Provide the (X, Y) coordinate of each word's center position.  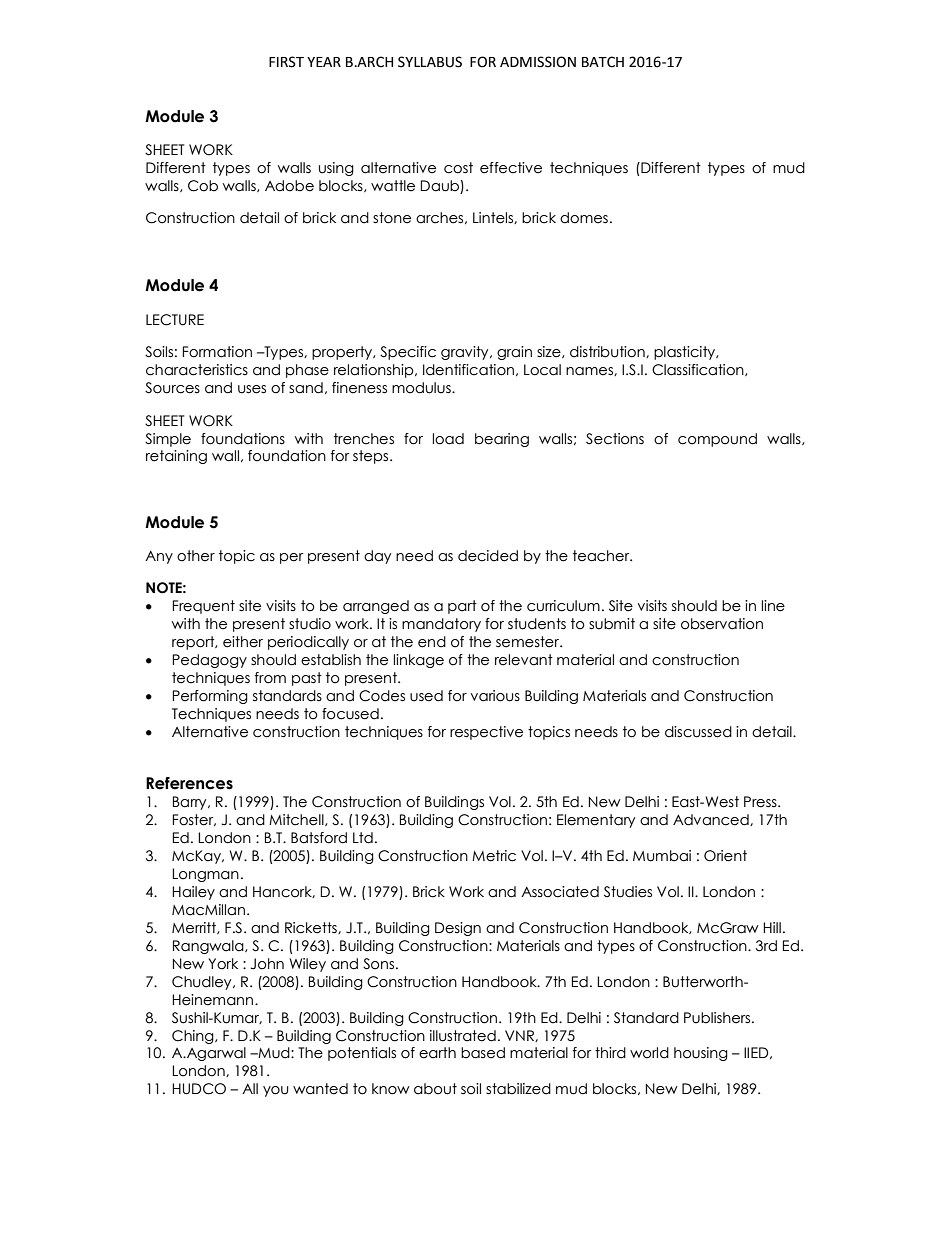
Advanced (712, 820)
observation (722, 624)
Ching (194, 1037)
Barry (191, 803)
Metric (494, 856)
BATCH (603, 62)
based (483, 1053)
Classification (699, 370)
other (196, 556)
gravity (466, 353)
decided (488, 556)
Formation (217, 352)
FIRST (286, 62)
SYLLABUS (430, 62)
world (649, 1053)
